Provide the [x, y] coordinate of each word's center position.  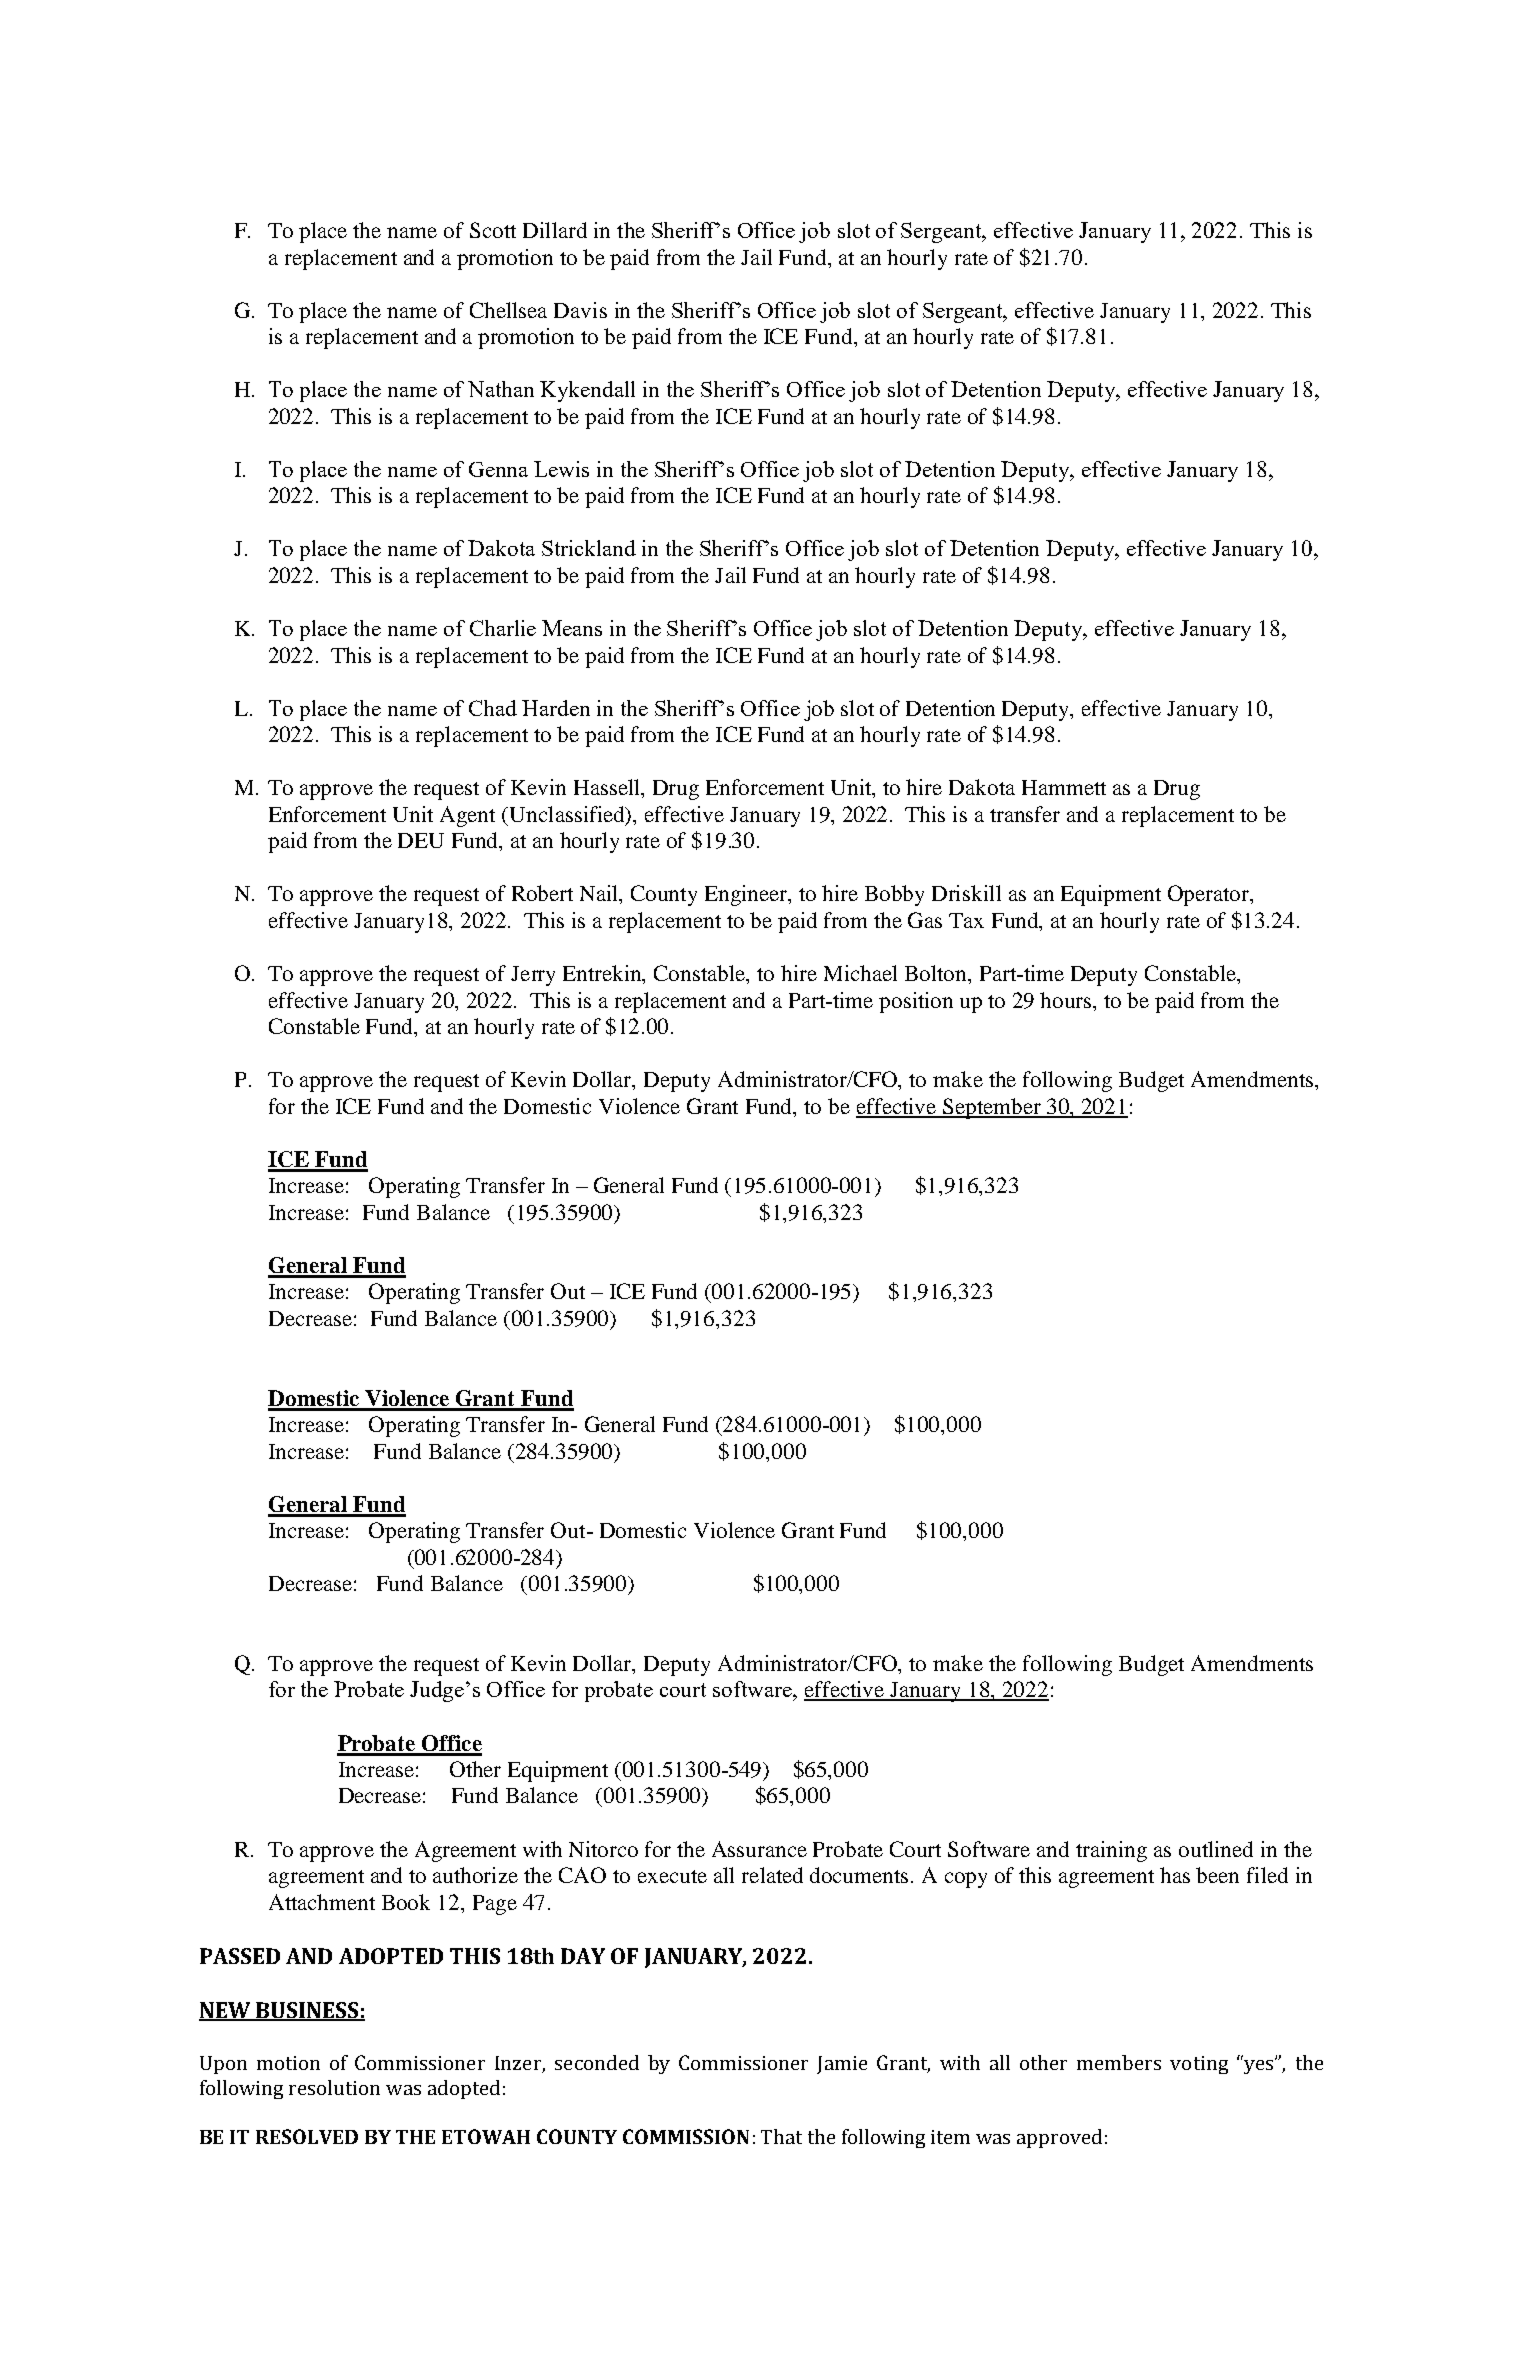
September [992, 1108]
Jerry [533, 976]
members [1119, 2062]
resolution [334, 2087]
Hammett [1064, 787]
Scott [493, 230]
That [781, 2136]
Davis [580, 310]
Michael [860, 973]
